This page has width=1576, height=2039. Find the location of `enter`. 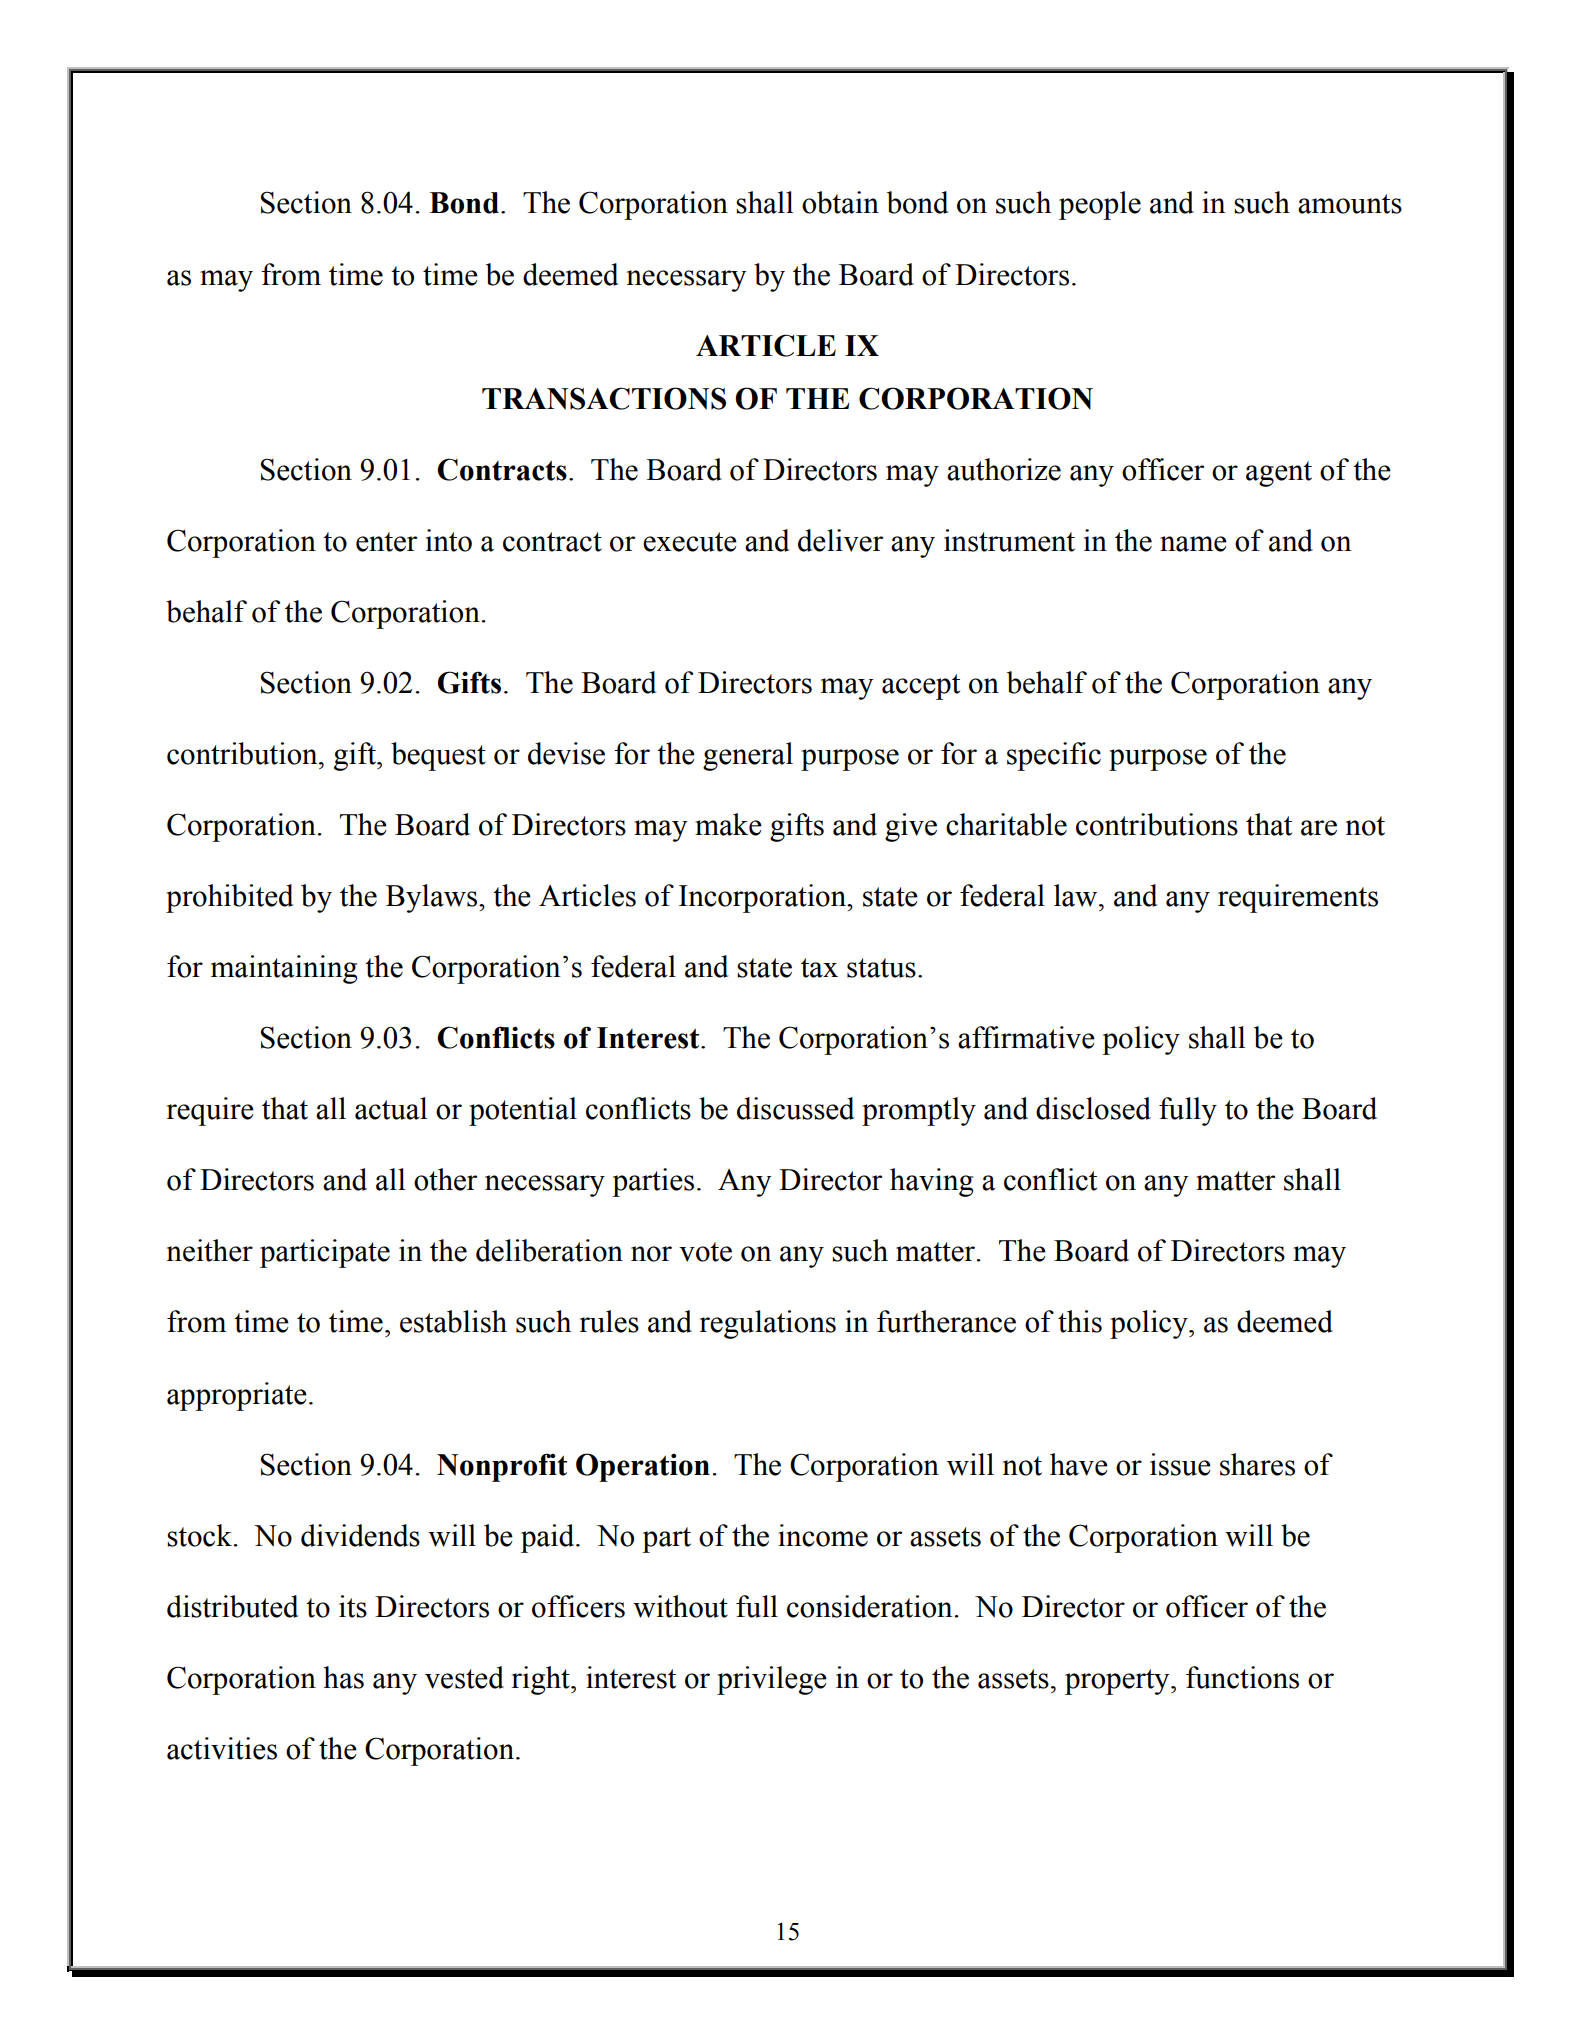

enter is located at coordinates (386, 542).
